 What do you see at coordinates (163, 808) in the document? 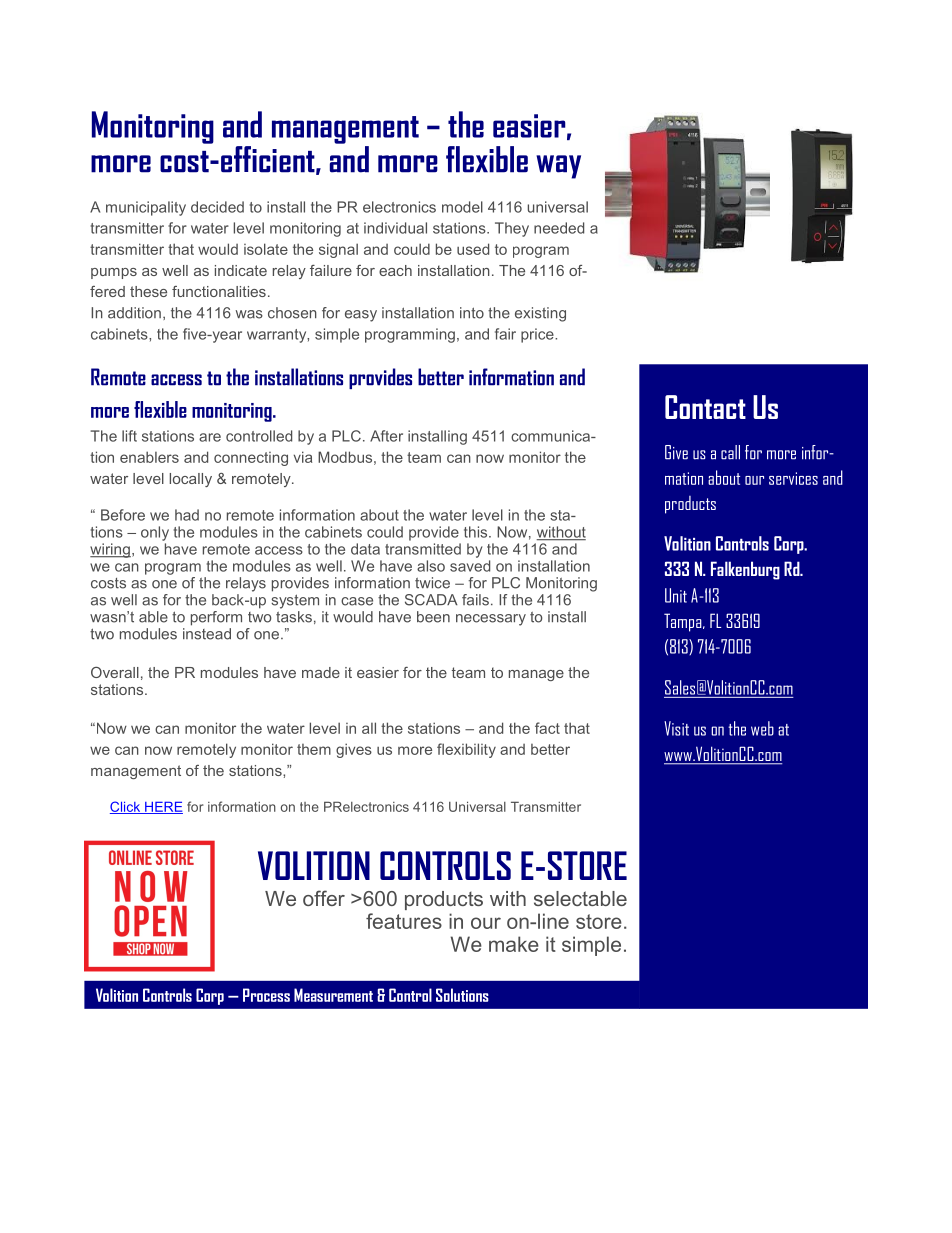
I see `HERE` at bounding box center [163, 808].
